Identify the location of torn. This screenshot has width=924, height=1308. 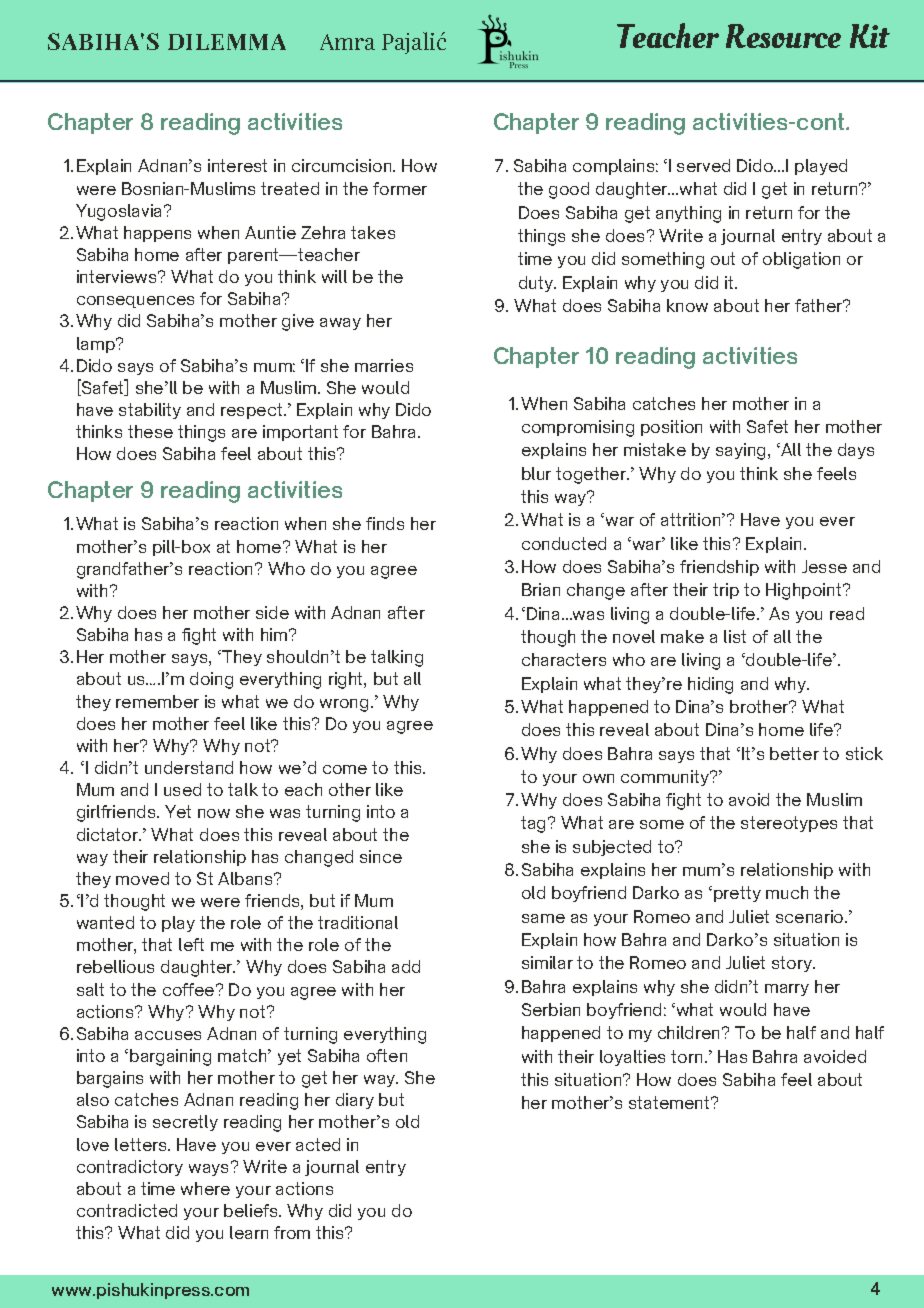
(686, 1056).
